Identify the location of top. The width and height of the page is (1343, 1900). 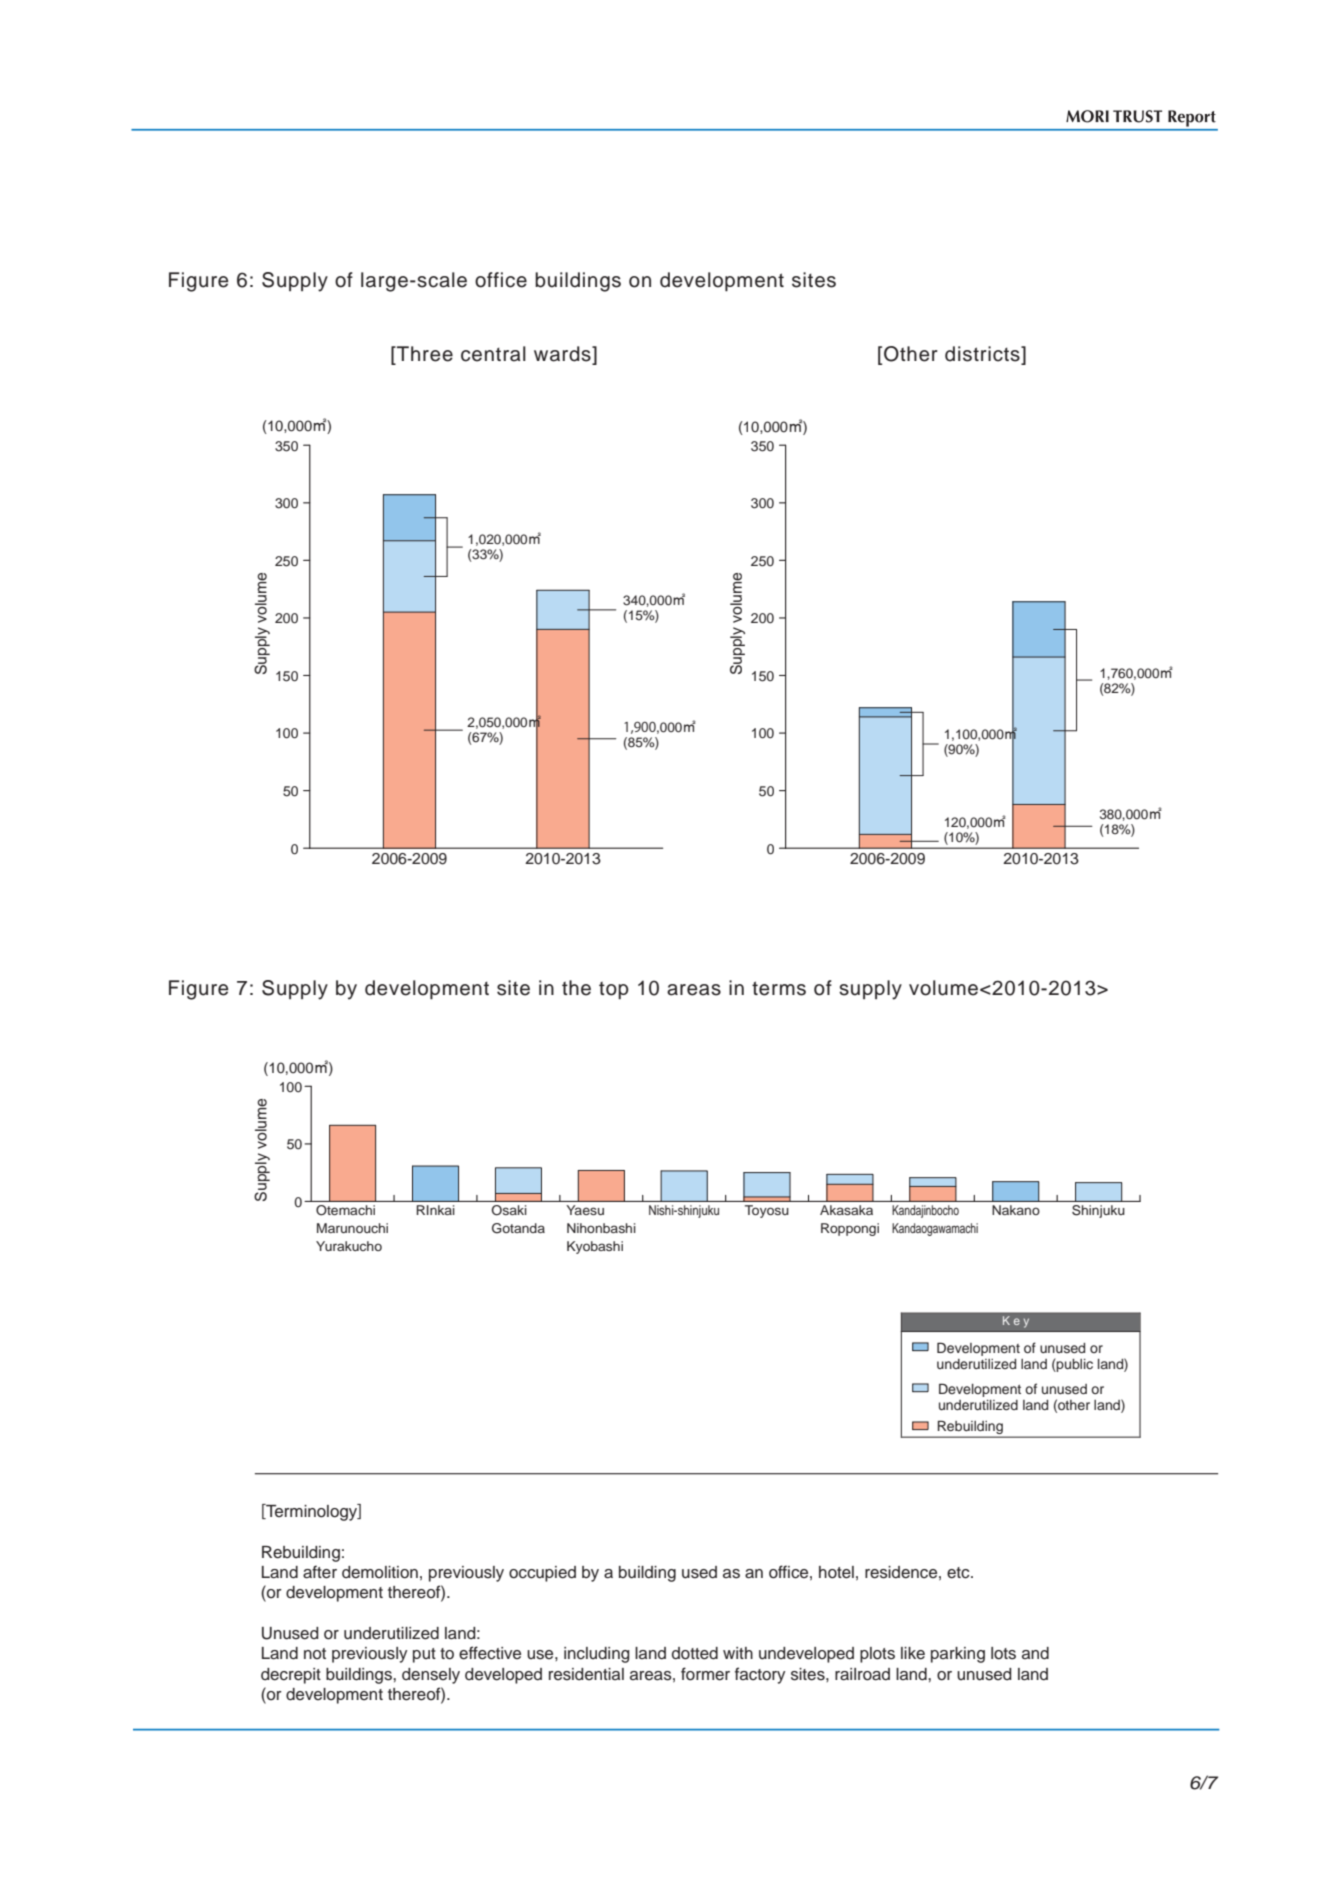
(614, 990).
